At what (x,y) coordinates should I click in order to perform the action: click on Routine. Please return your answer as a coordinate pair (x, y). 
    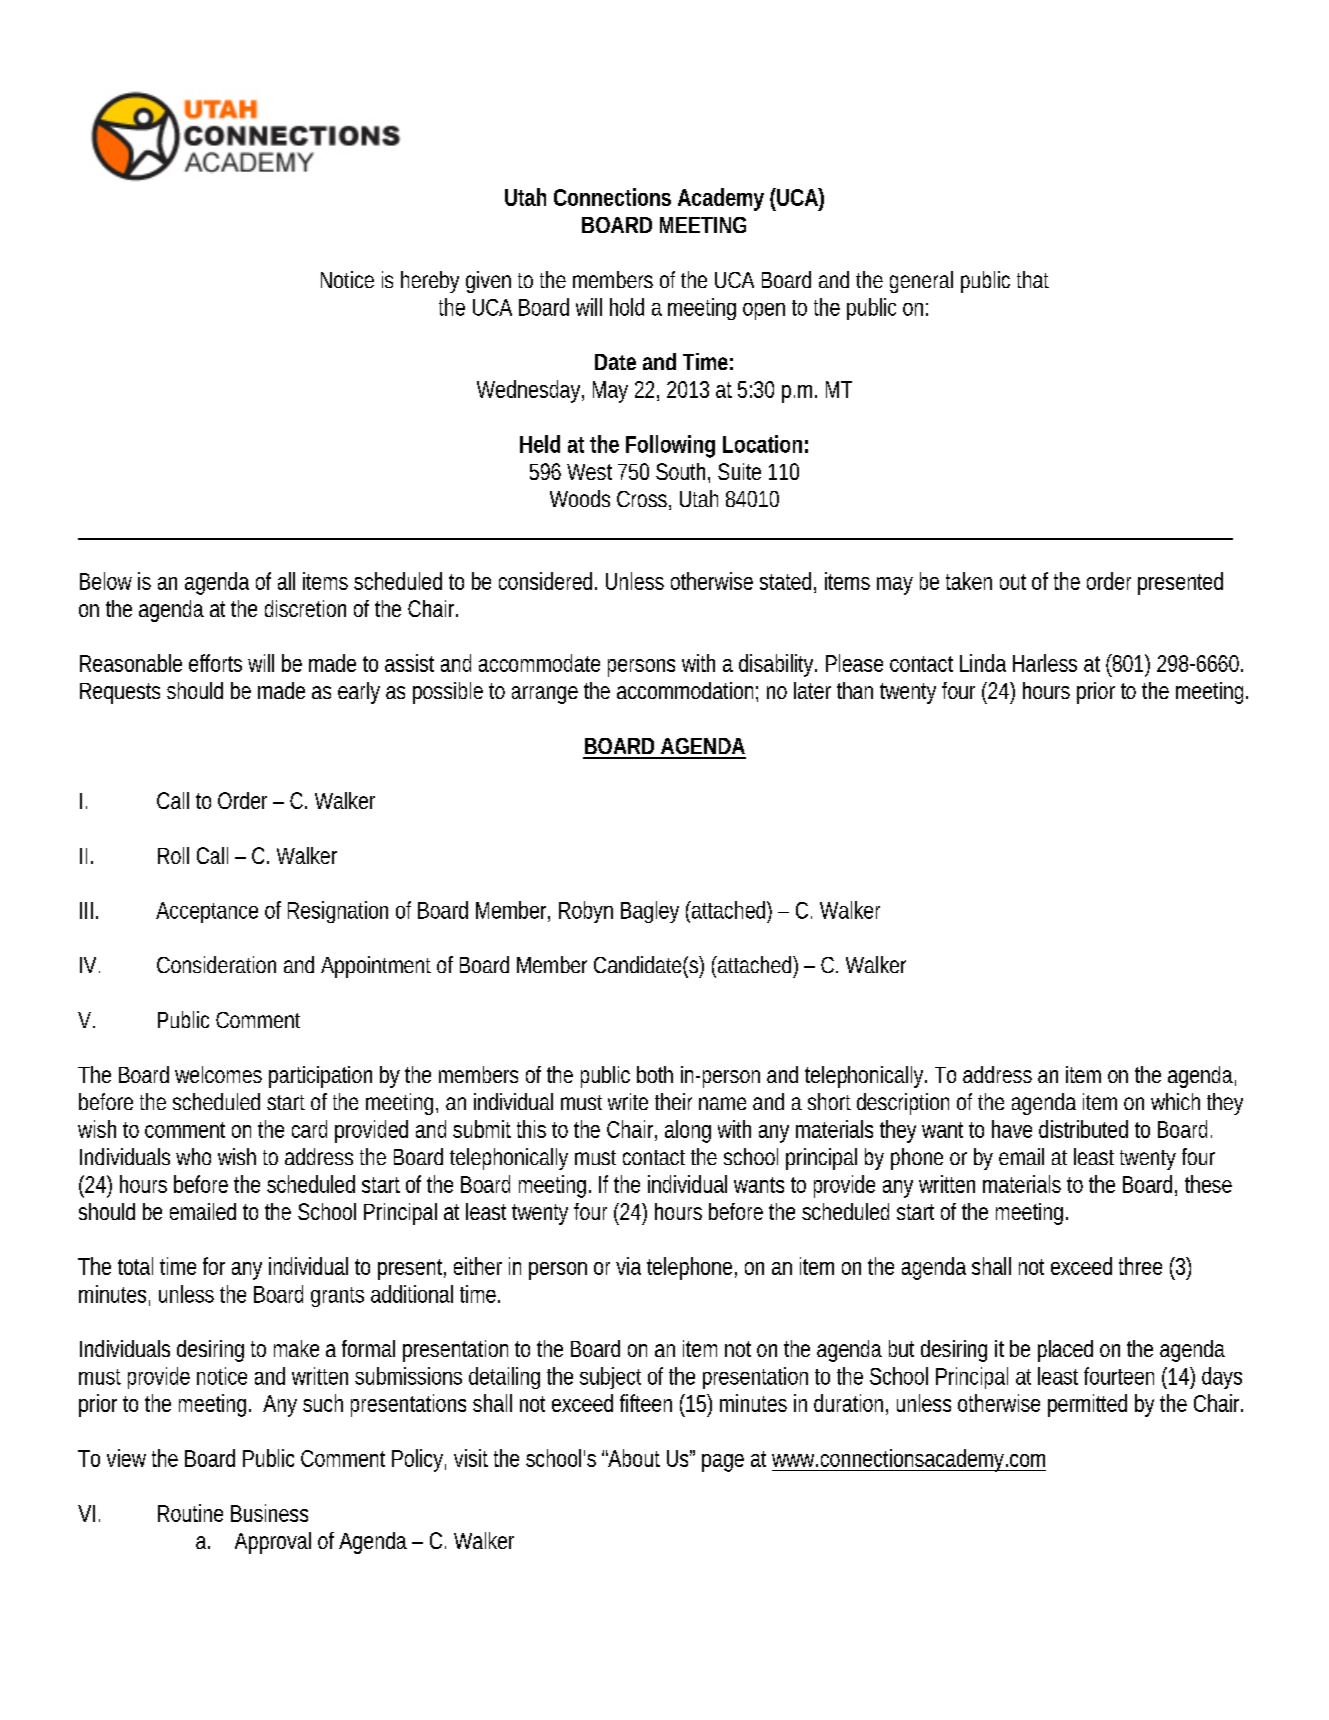
    Looking at the image, I should click on (190, 1513).
